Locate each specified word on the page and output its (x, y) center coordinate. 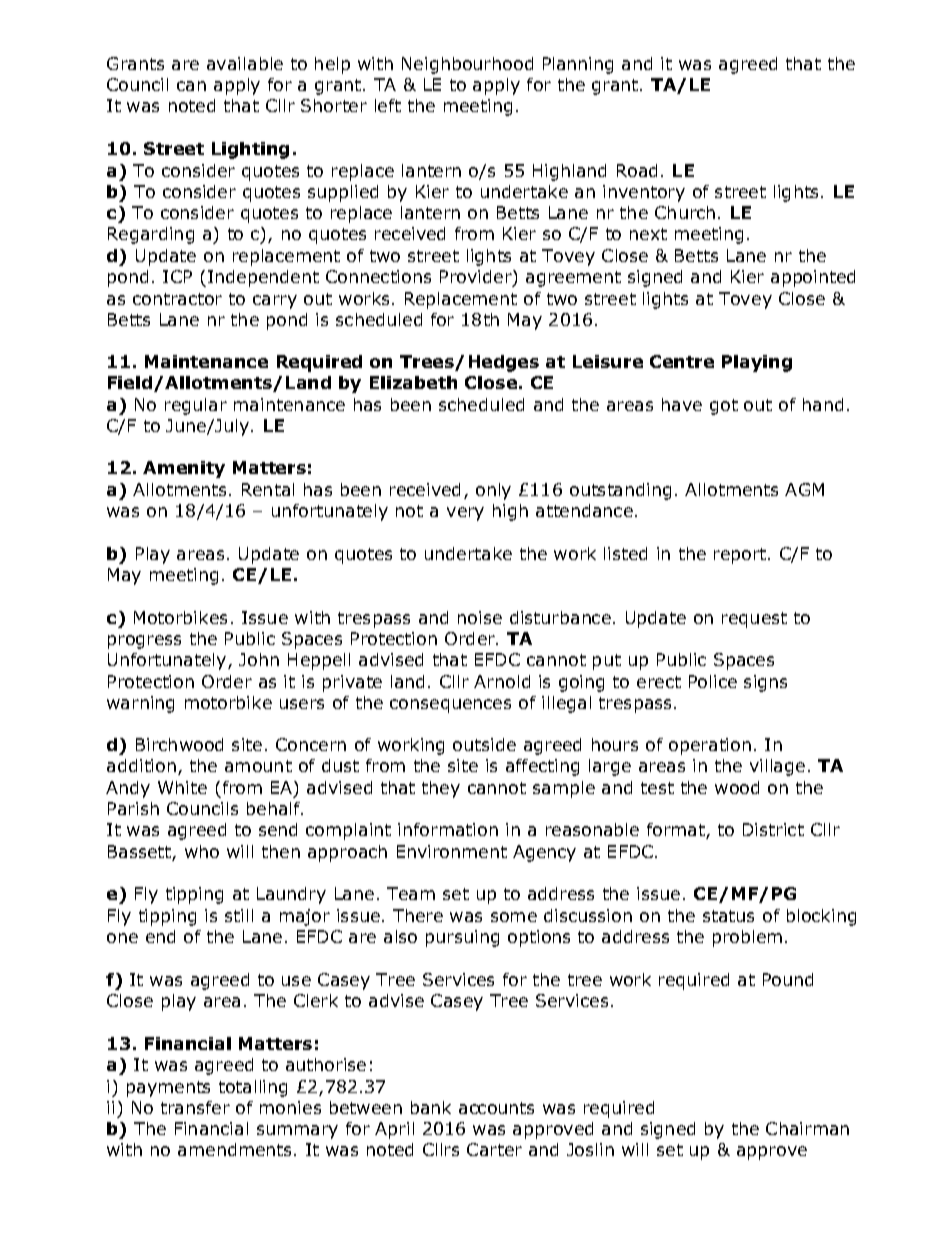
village (777, 767)
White (182, 787)
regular (196, 406)
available (245, 63)
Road (637, 170)
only (493, 491)
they (441, 789)
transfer (195, 1107)
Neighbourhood (467, 65)
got (724, 407)
